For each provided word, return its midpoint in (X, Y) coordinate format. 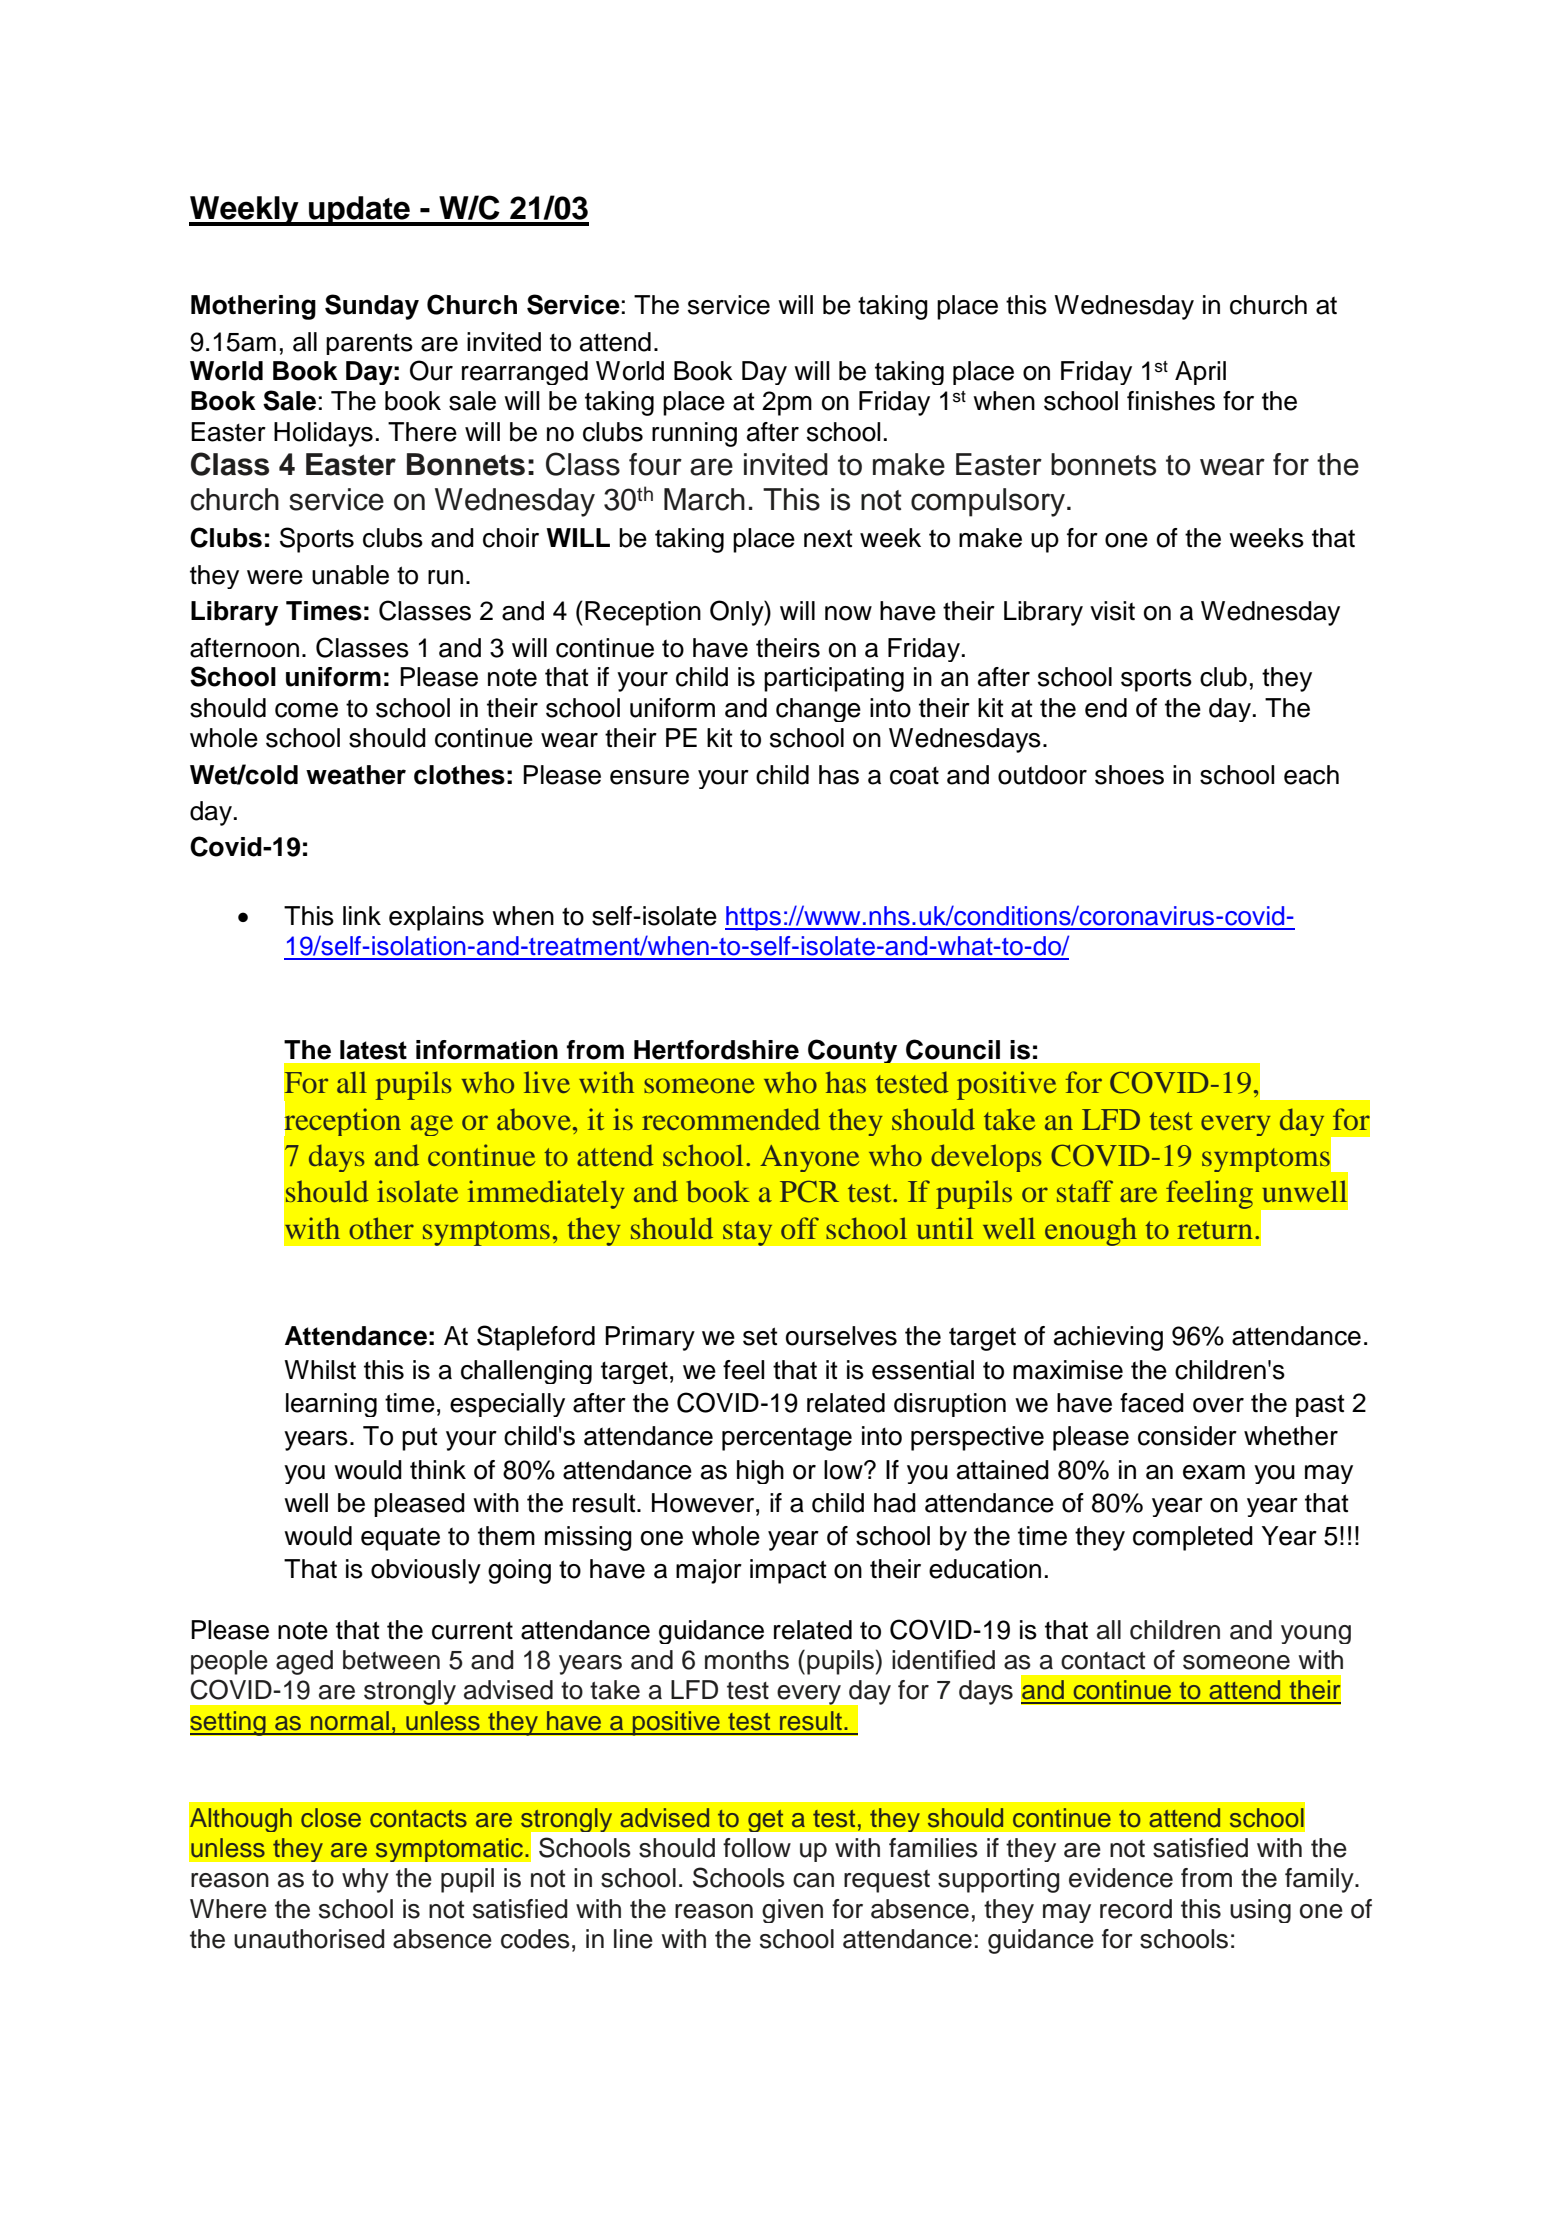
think (438, 1469)
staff (1085, 1191)
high (760, 1472)
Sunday (372, 307)
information (487, 1050)
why (365, 1880)
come (306, 710)
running (694, 434)
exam (1214, 1472)
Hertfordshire (716, 1050)
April (1200, 373)
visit (1112, 611)
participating (834, 679)
